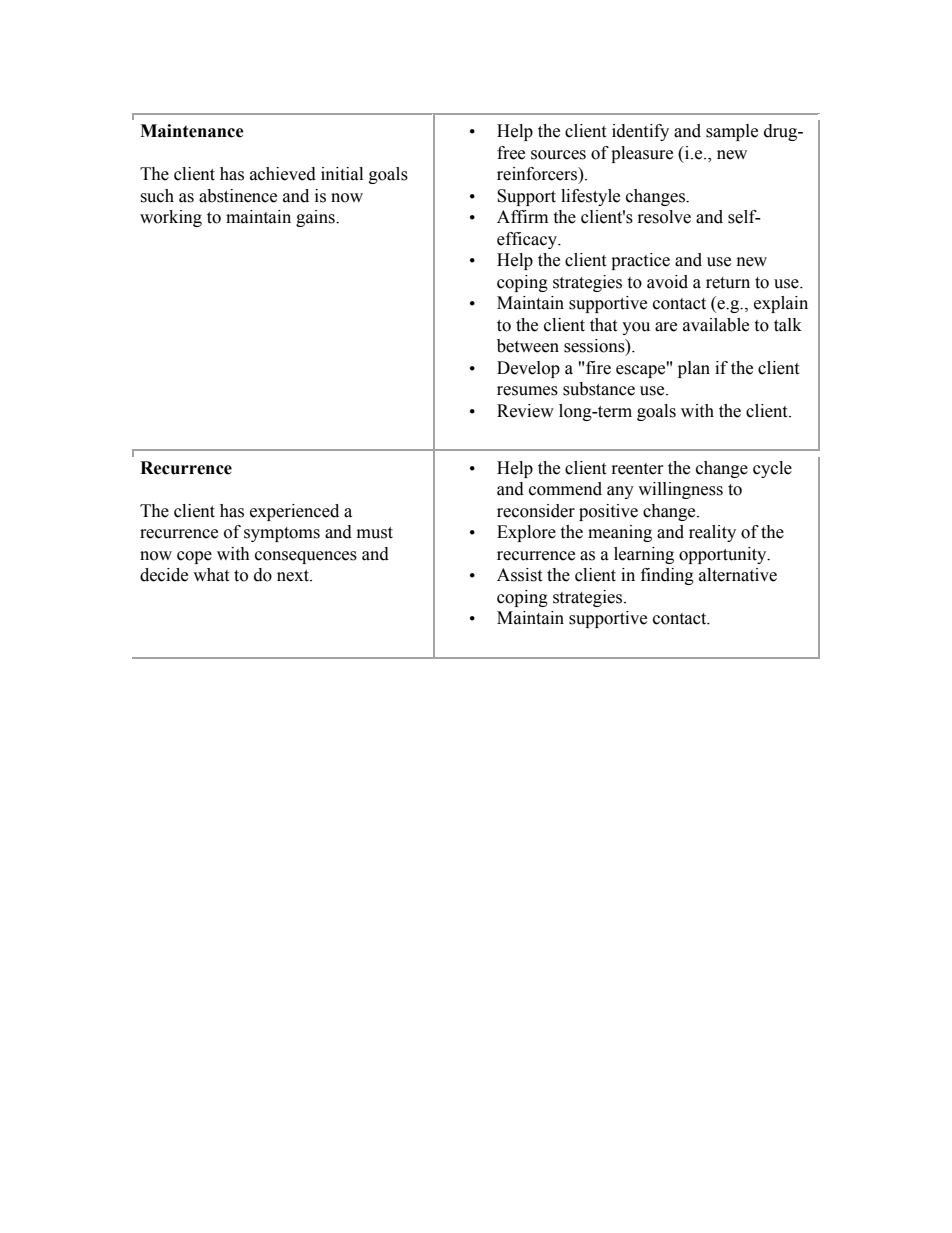 The height and width of the page is (1233, 952). What do you see at coordinates (565, 489) in the page?
I see `commend` at bounding box center [565, 489].
